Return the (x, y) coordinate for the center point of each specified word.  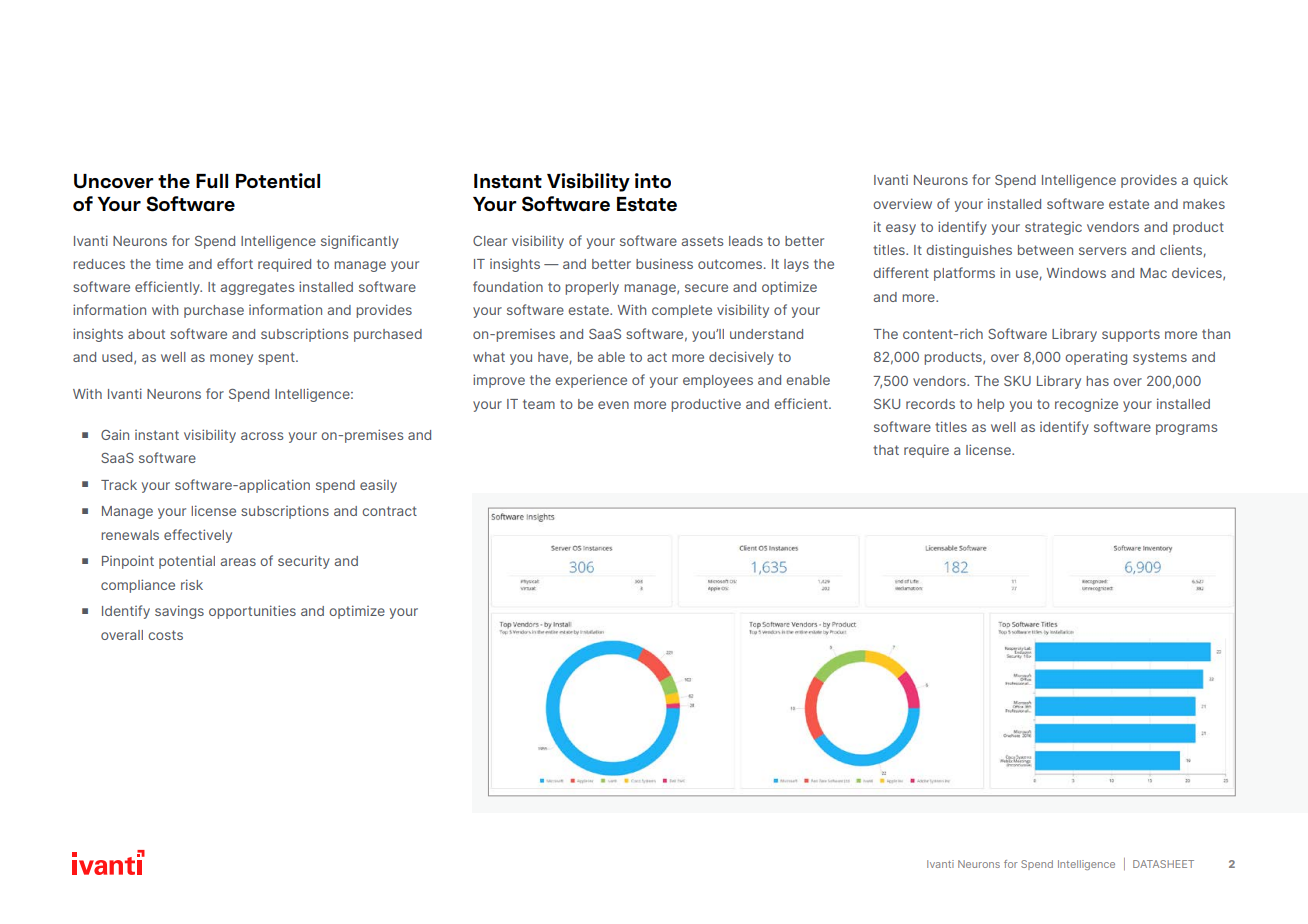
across (262, 436)
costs (165, 635)
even (613, 405)
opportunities (252, 612)
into (653, 180)
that (886, 450)
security (304, 562)
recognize (1086, 405)
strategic (1053, 228)
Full (212, 181)
